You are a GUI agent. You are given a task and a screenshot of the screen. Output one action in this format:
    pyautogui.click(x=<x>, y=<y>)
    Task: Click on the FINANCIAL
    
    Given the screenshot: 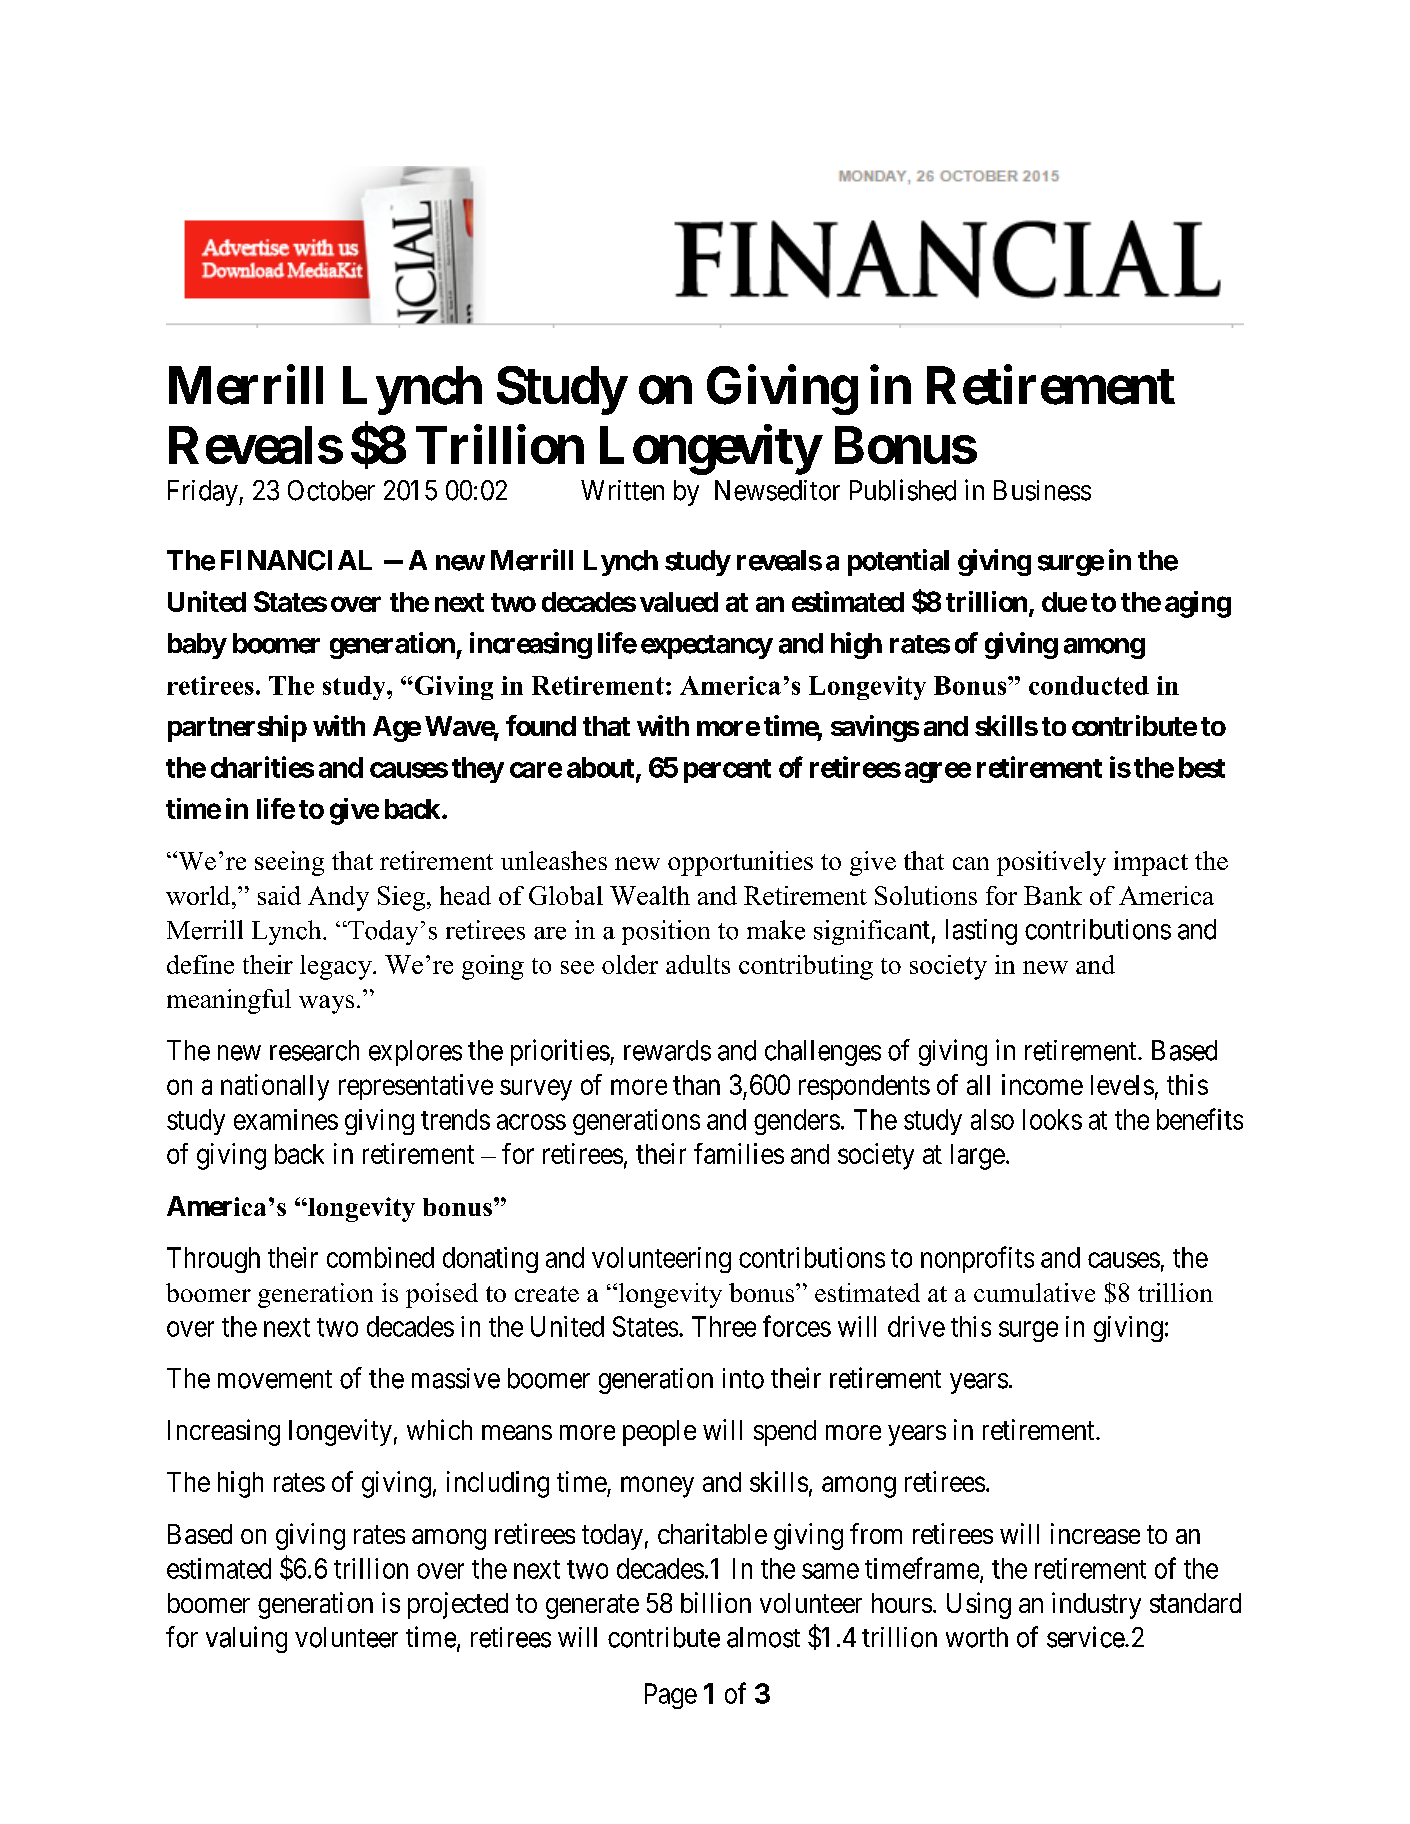 What is the action you would take?
    pyautogui.click(x=296, y=560)
